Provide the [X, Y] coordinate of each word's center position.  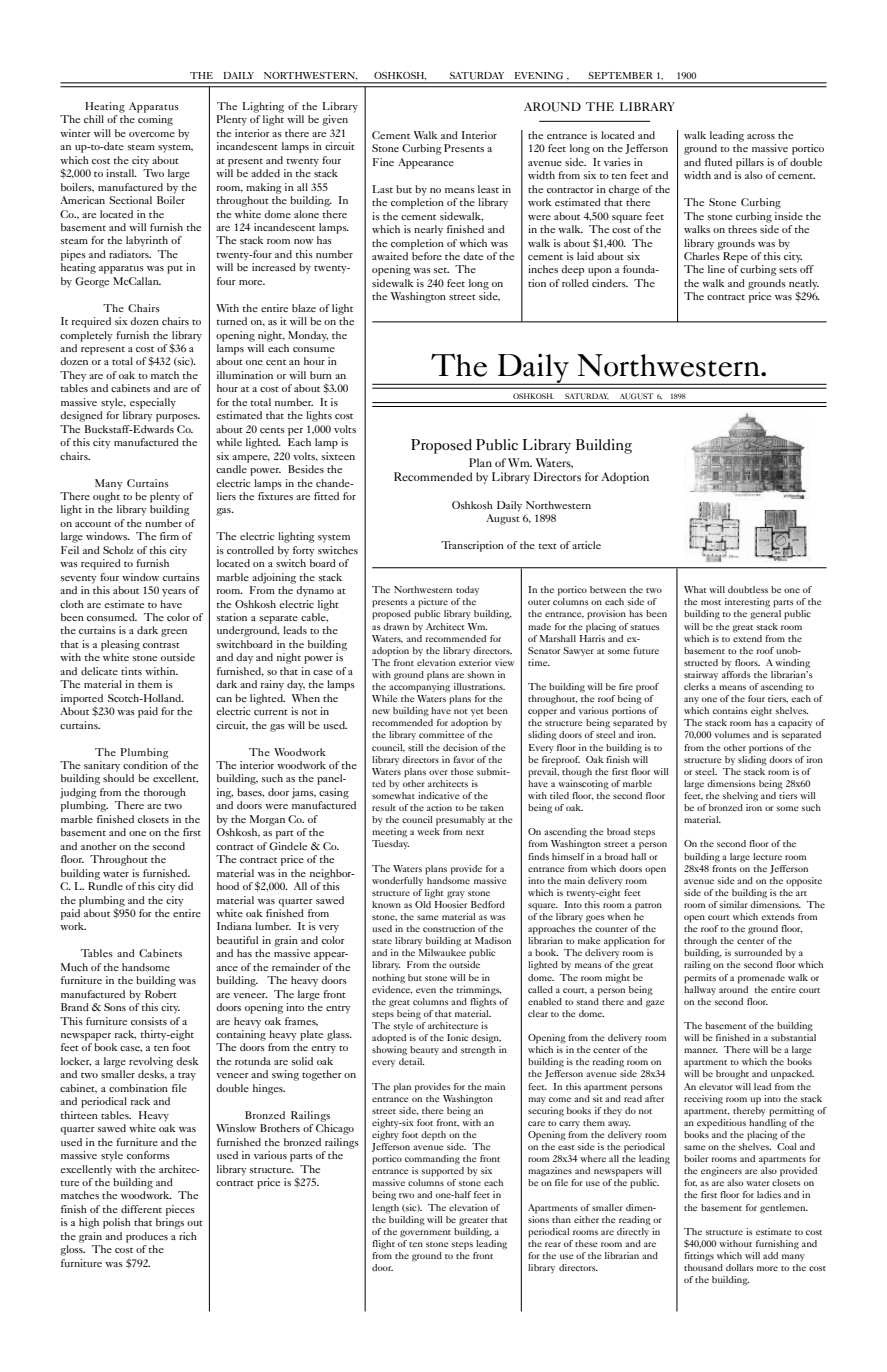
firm [169, 536]
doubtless [748, 589]
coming [155, 120]
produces [147, 1237]
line [716, 269]
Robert [161, 994]
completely [86, 336]
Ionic [458, 1037]
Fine [383, 162]
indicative [439, 795]
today [467, 590]
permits [700, 979]
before [427, 256]
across [761, 136]
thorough [165, 793]
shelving [740, 797]
